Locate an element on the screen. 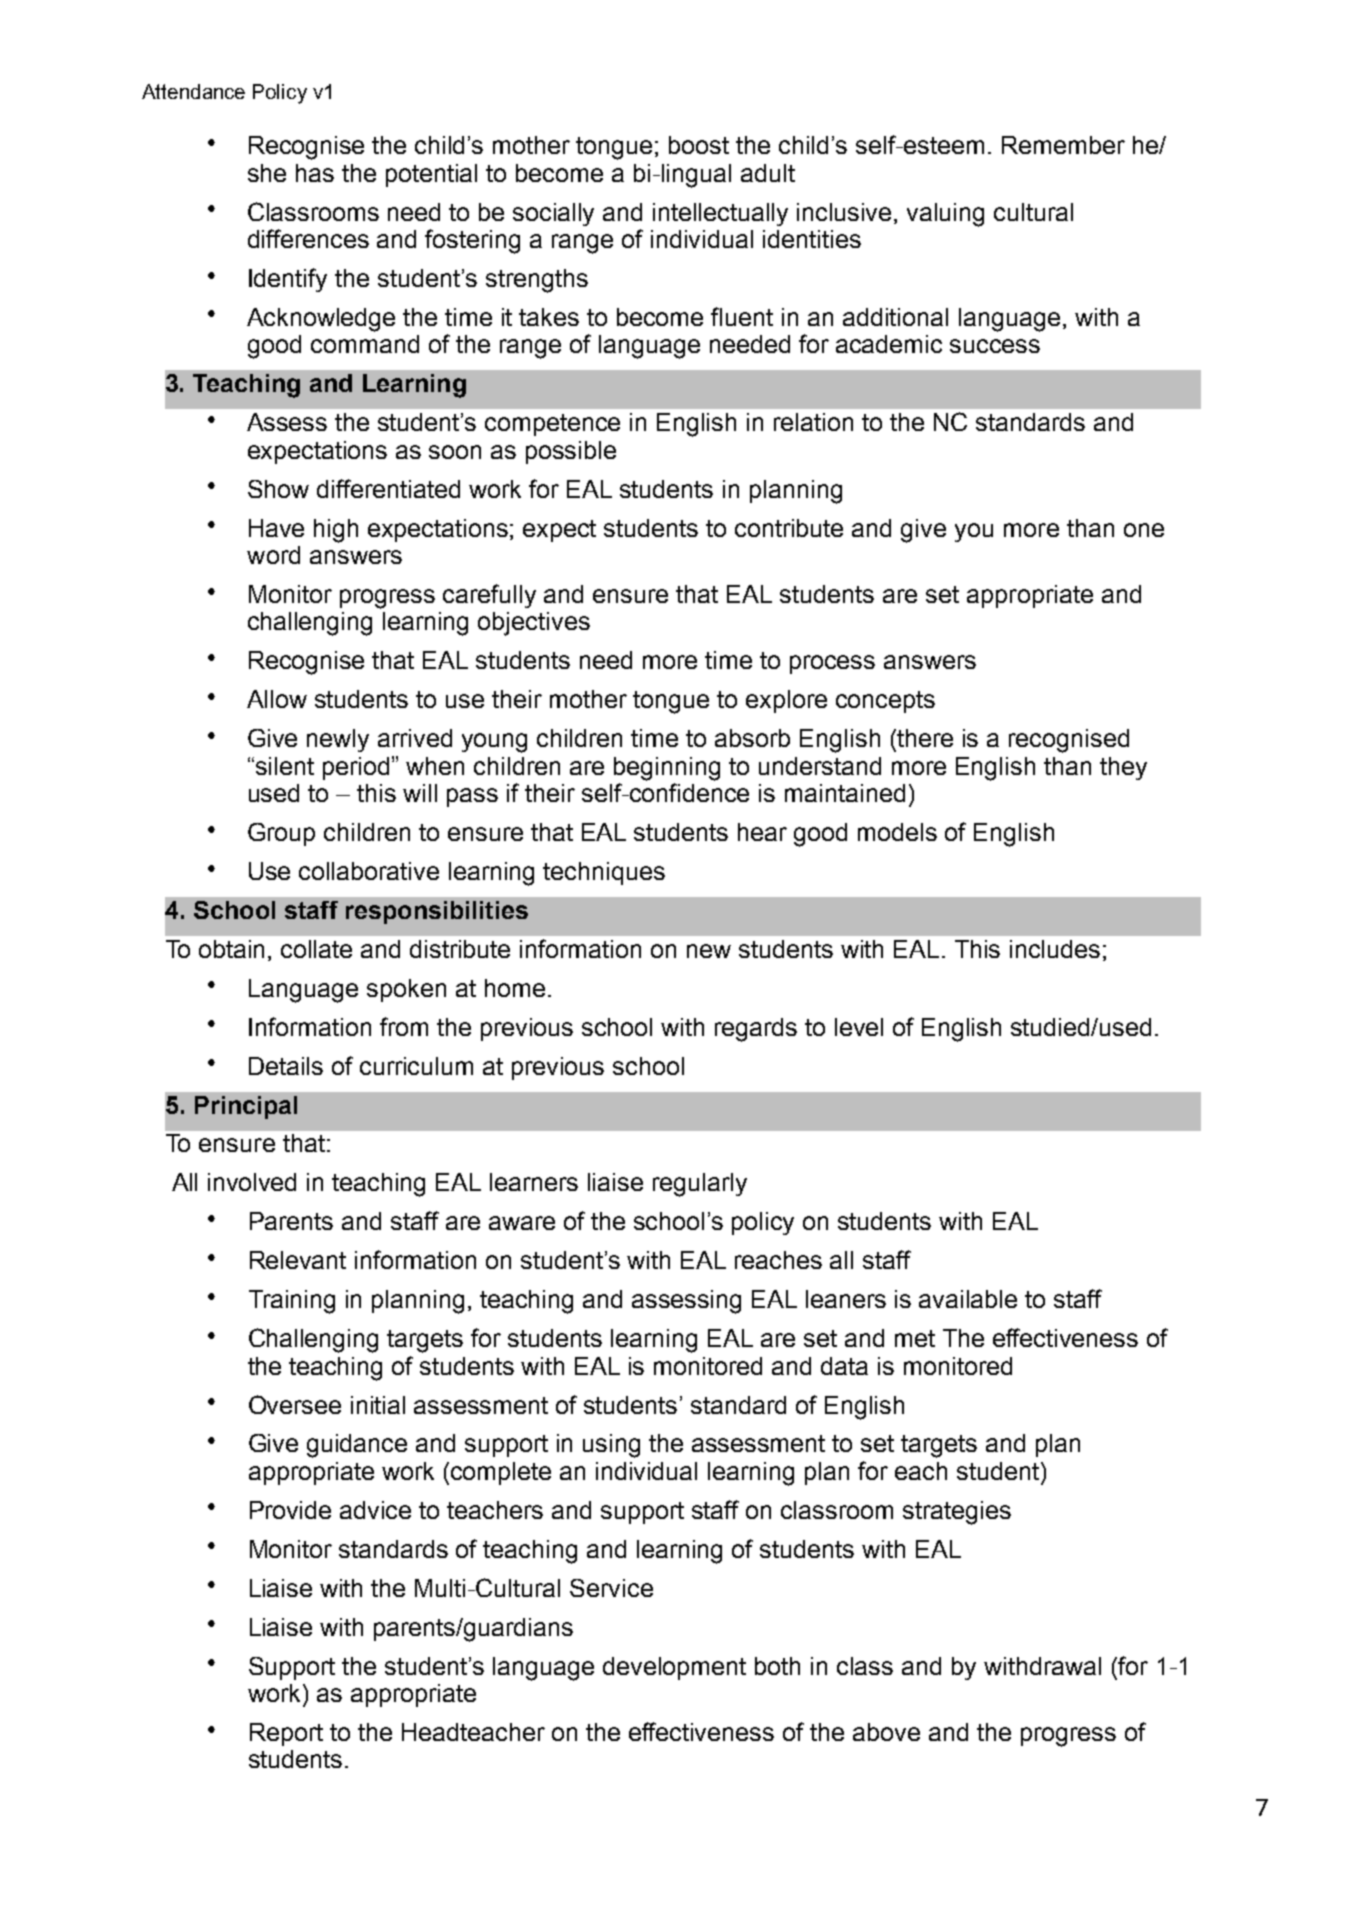 The height and width of the screenshot is (1928, 1365). techniques is located at coordinates (604, 873).
